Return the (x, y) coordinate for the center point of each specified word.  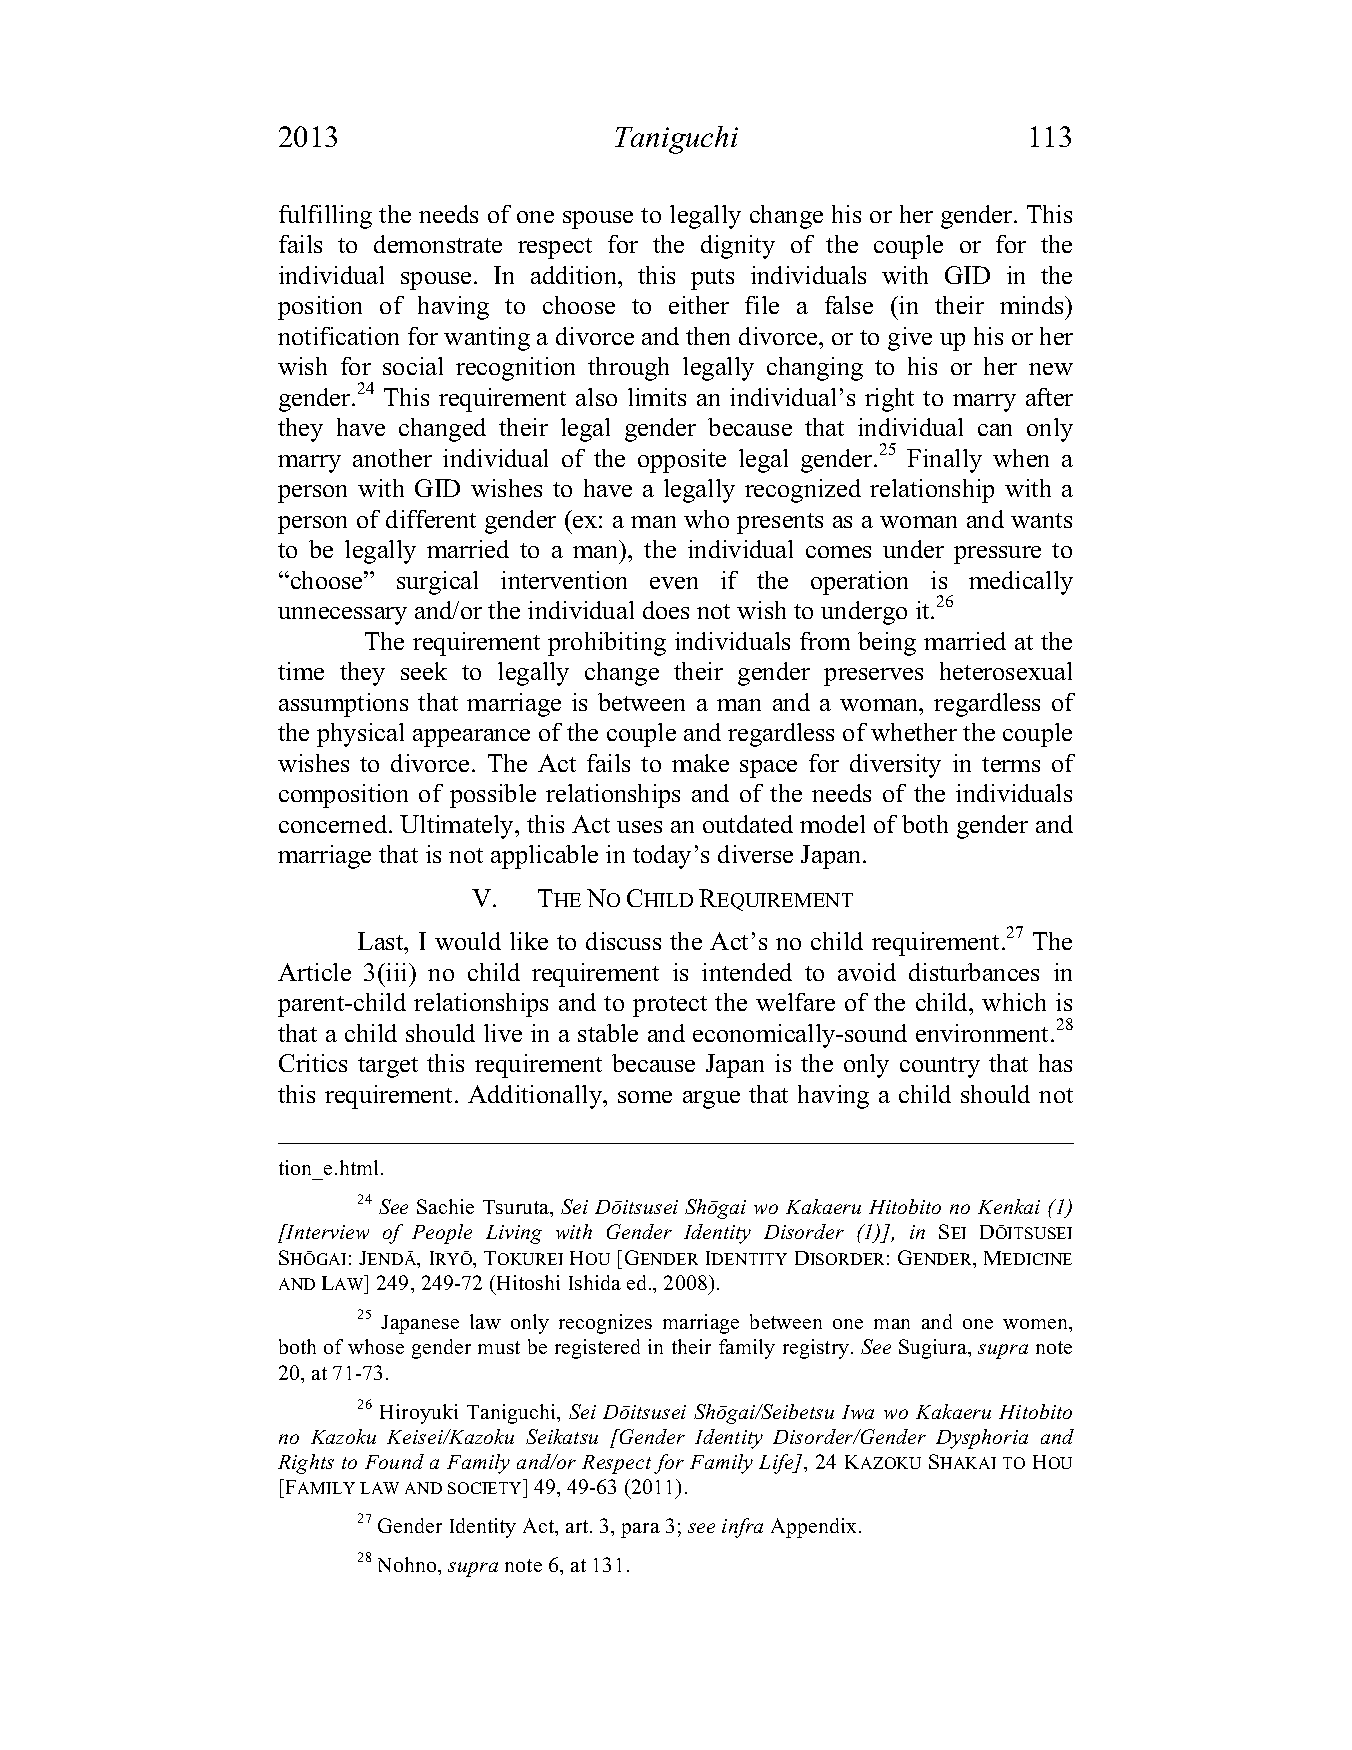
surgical (437, 583)
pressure (997, 555)
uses (639, 827)
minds (1033, 305)
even (674, 583)
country (940, 1067)
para (640, 1530)
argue (711, 1100)
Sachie (445, 1206)
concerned (334, 824)
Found (394, 1461)
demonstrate (438, 244)
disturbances (974, 972)
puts (712, 279)
